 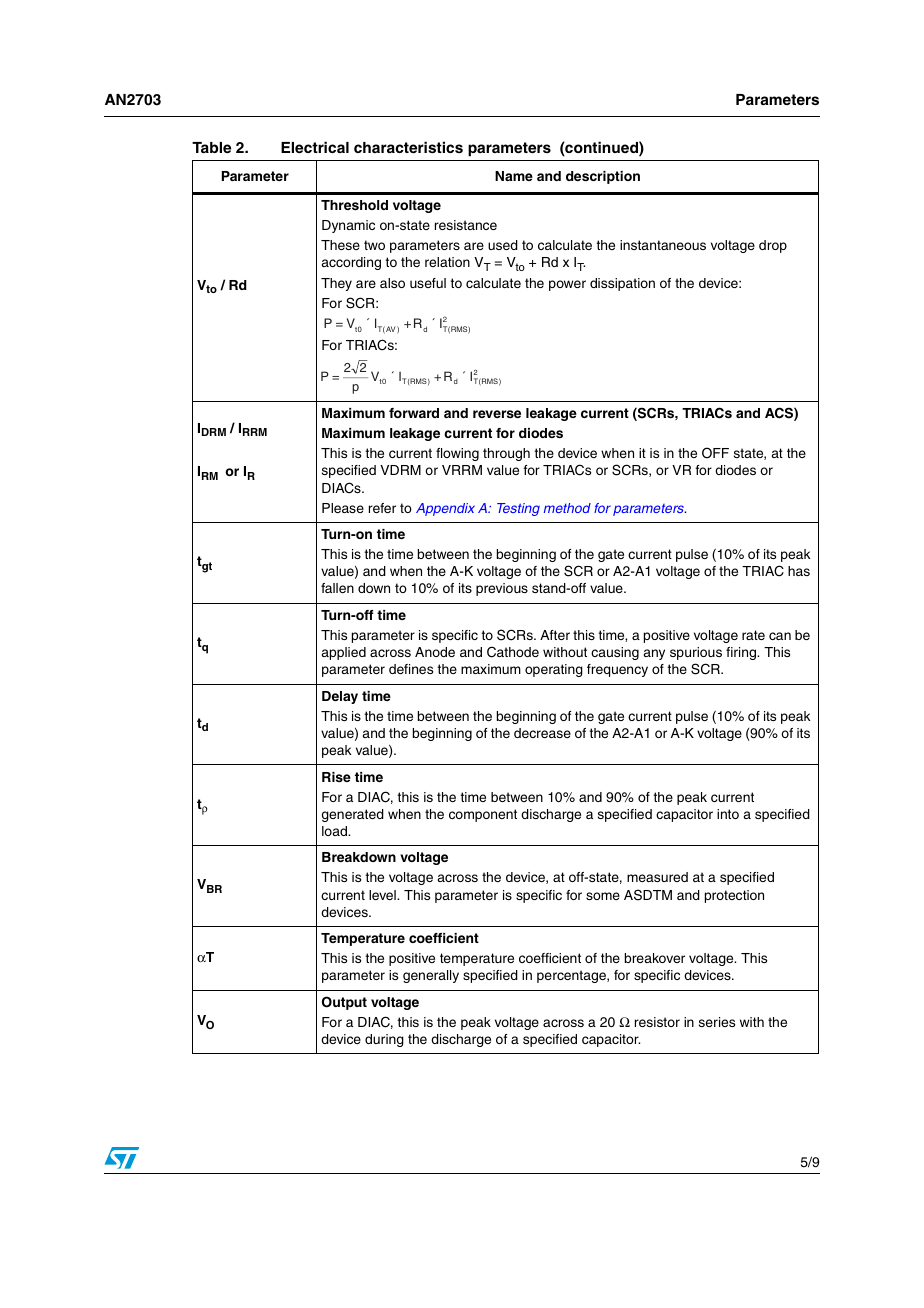 What do you see at coordinates (344, 1003) in the screenshot?
I see `Output` at bounding box center [344, 1003].
